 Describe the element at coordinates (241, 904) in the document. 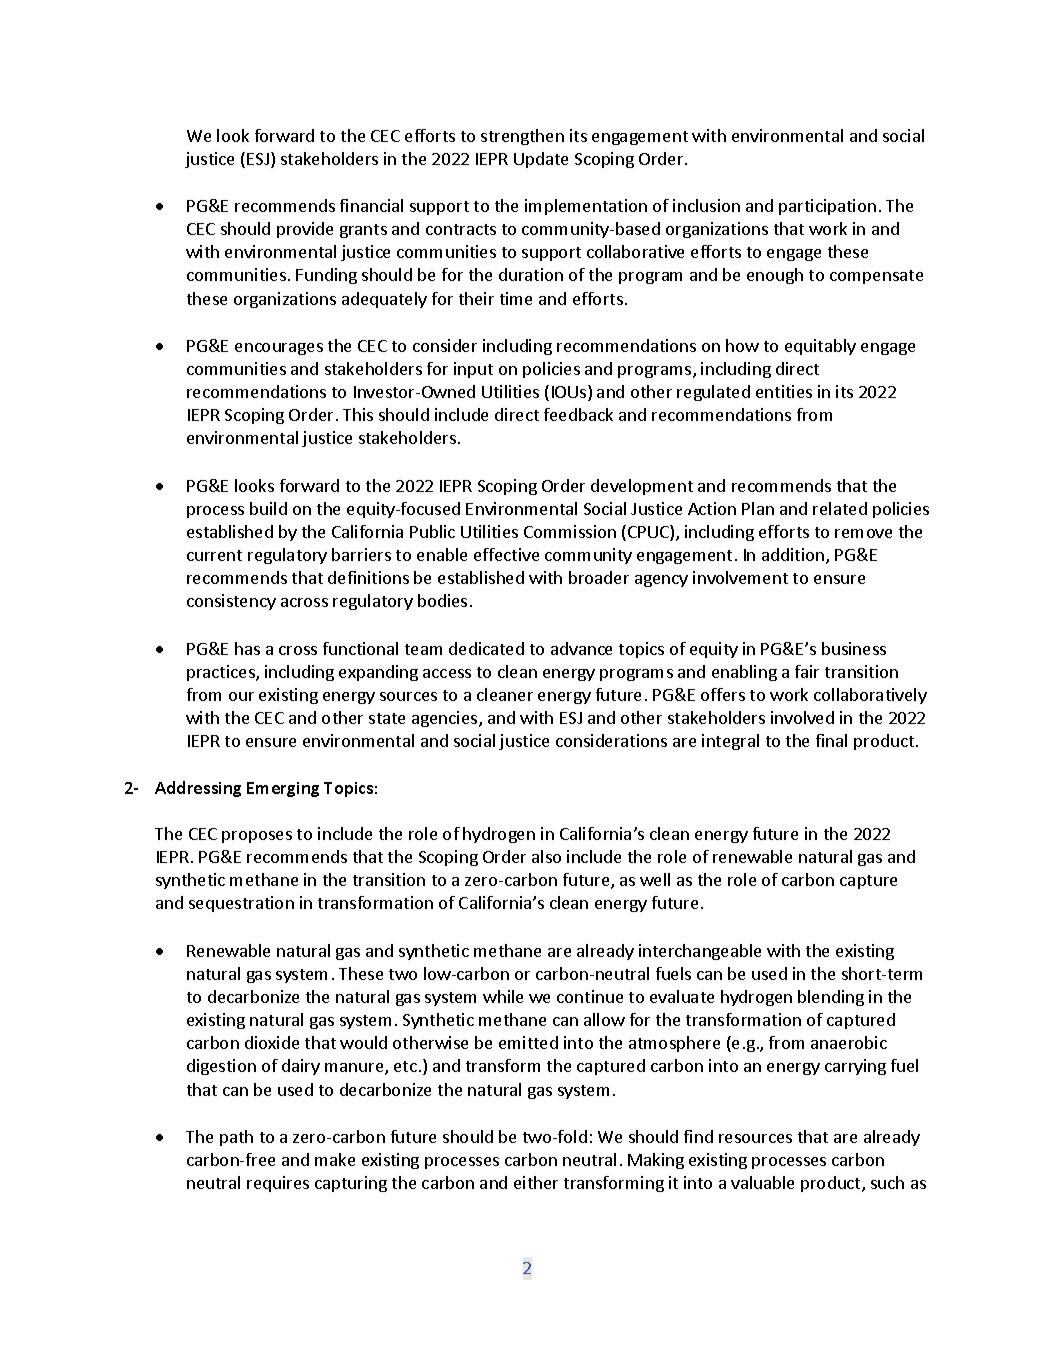

I see `sequestration` at that location.
